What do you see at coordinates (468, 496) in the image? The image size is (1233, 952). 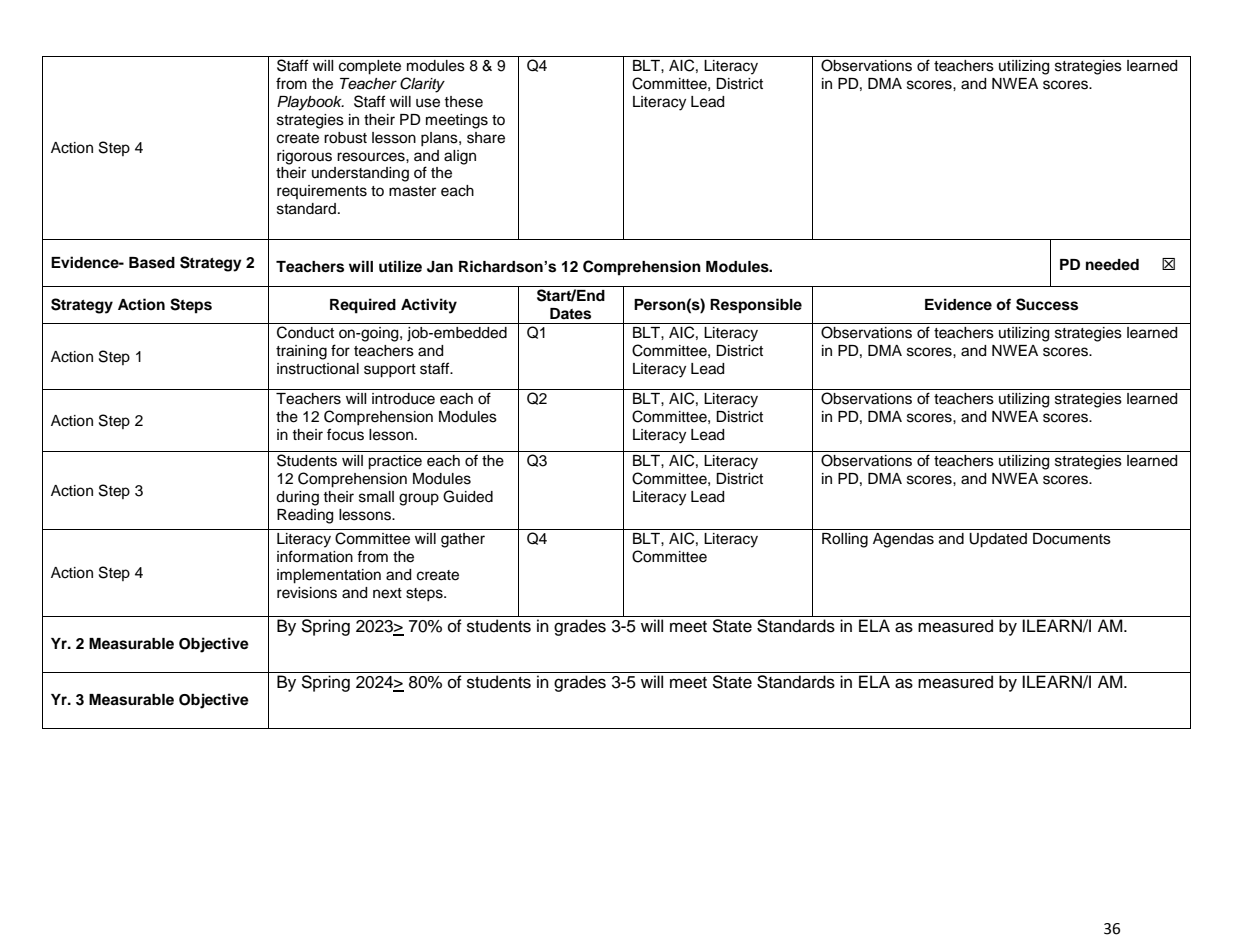 I see `Guided` at bounding box center [468, 496].
